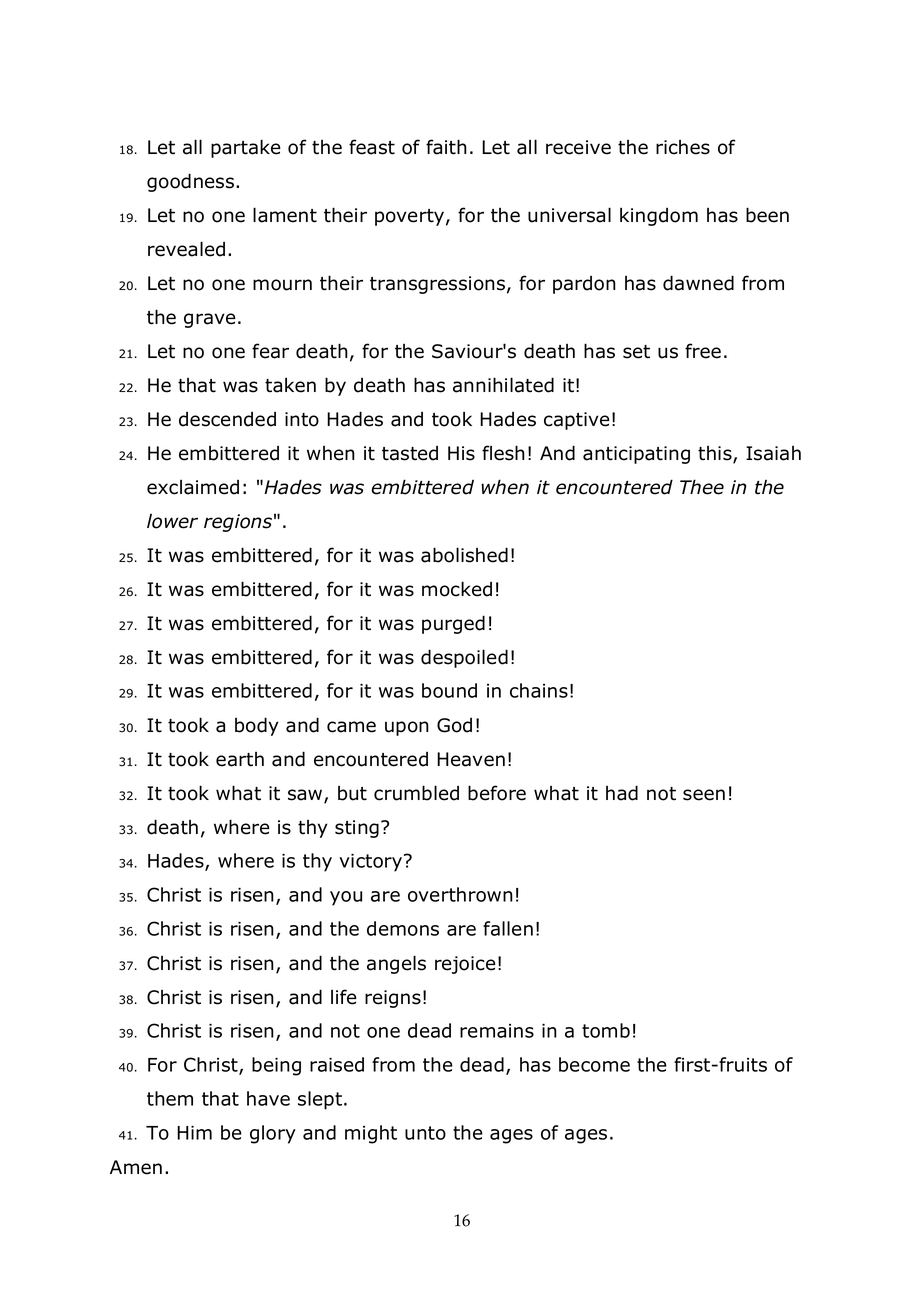 This image has height=1308, width=924. Describe the element at coordinates (683, 147) in the image. I see `riches` at that location.
